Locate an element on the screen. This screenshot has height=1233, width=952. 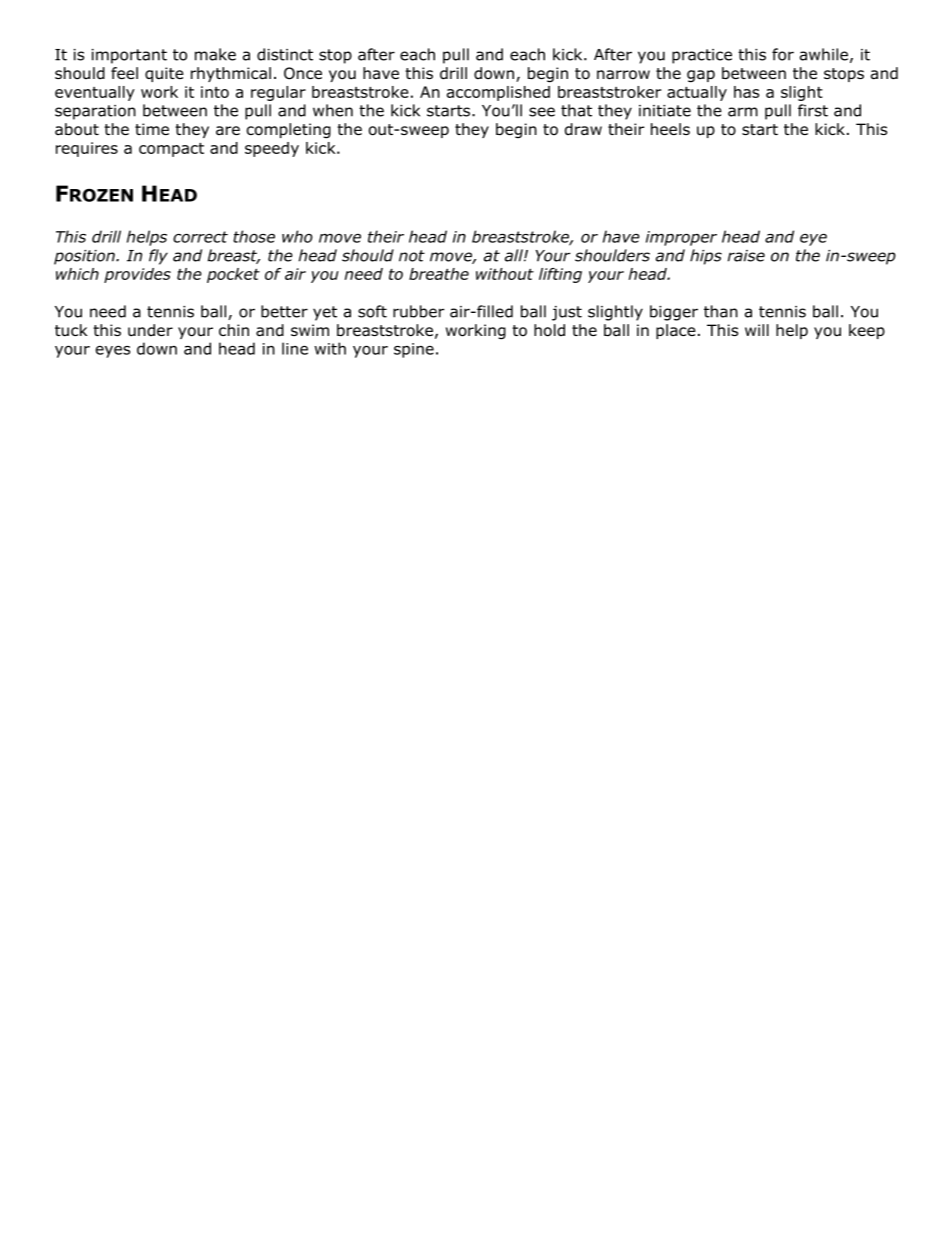
for is located at coordinates (783, 54).
